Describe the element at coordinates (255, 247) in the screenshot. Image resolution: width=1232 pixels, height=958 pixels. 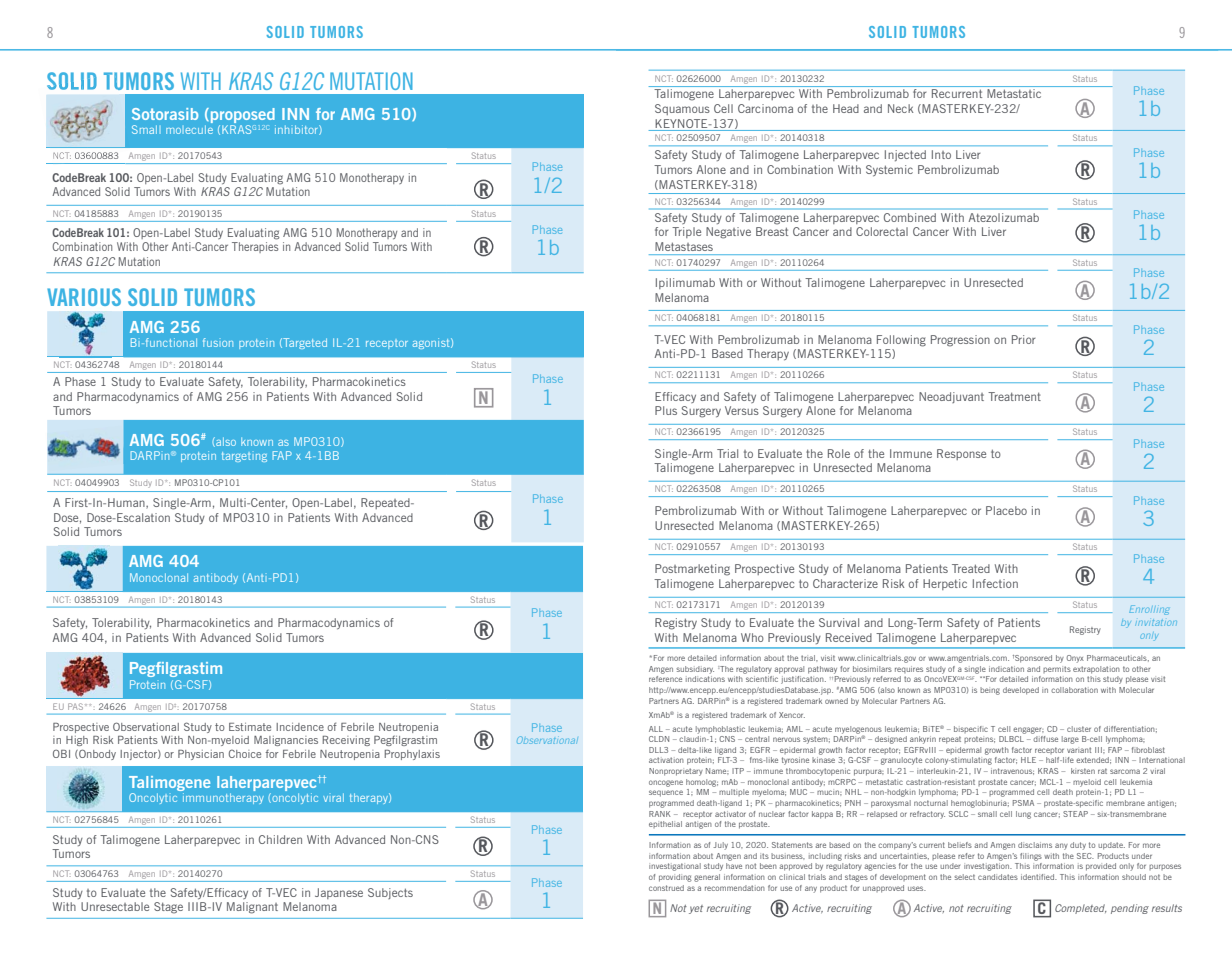
I see `Therapies` at that location.
